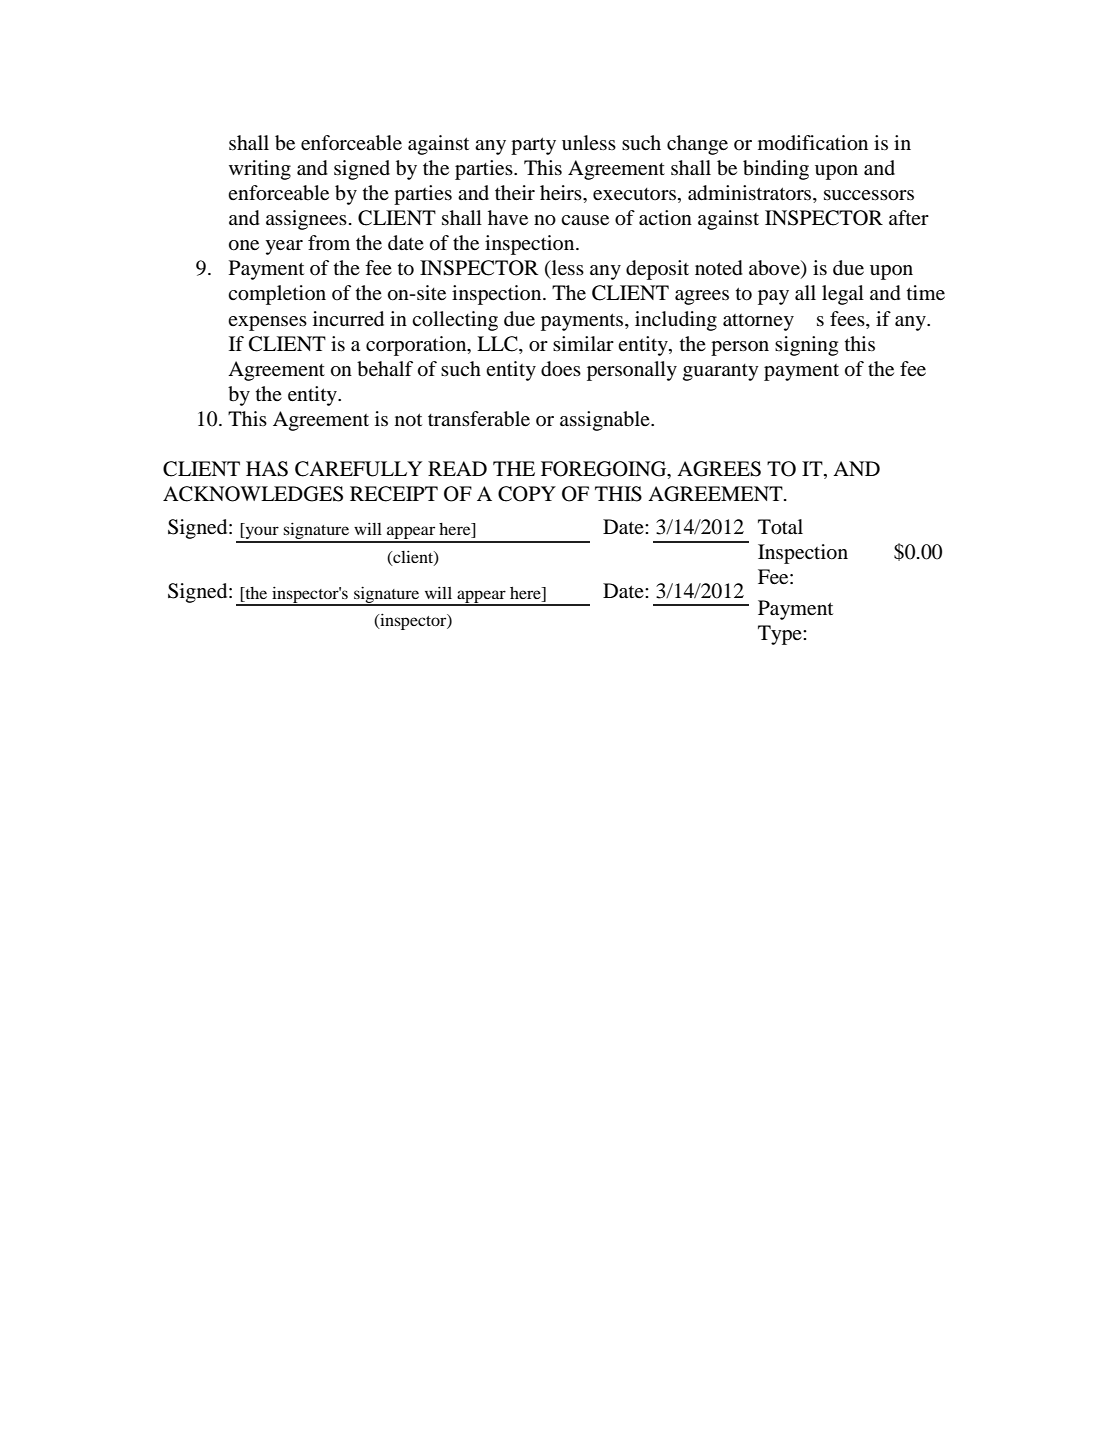  What do you see at coordinates (813, 143) in the screenshot?
I see `modification` at bounding box center [813, 143].
